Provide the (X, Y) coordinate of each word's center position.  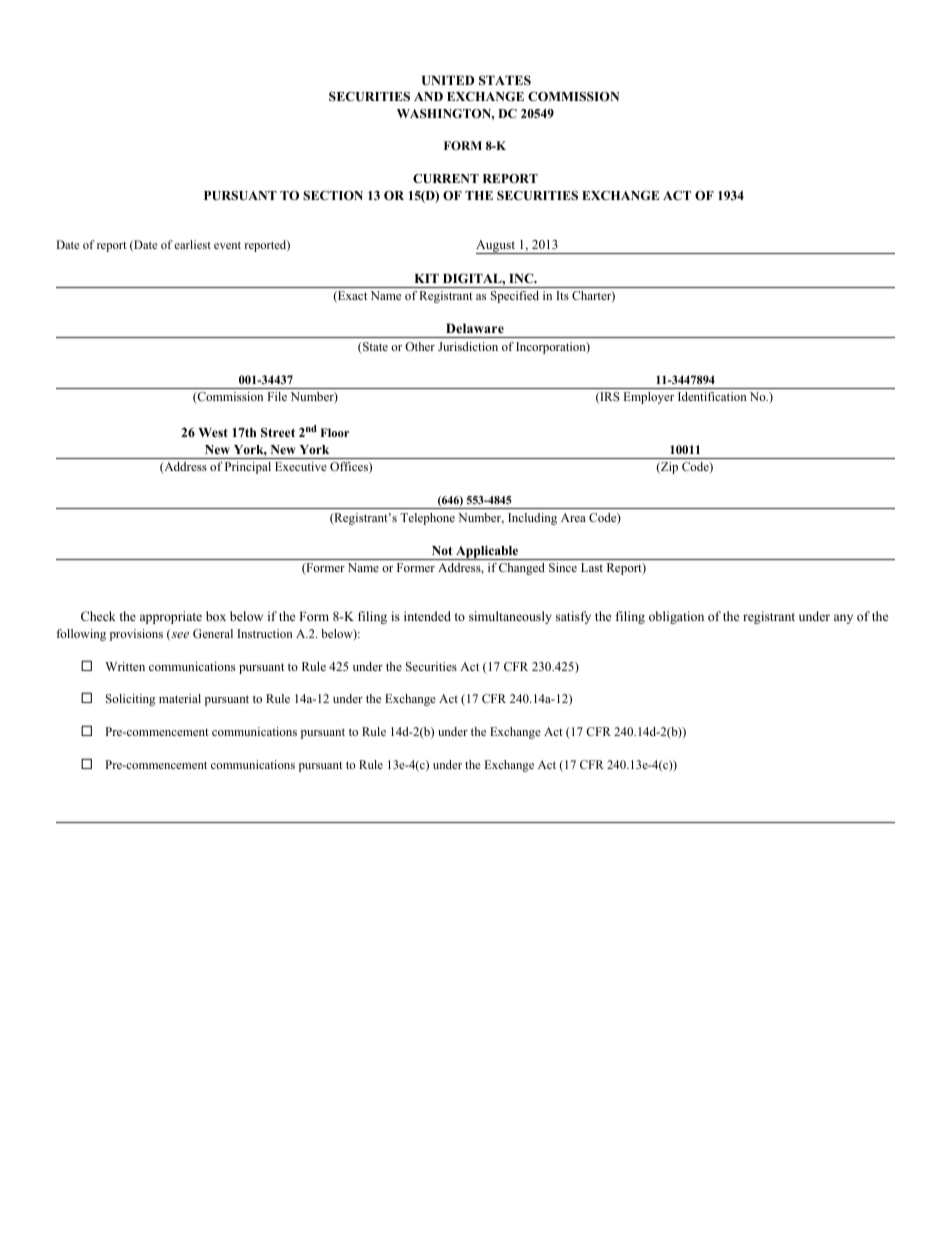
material (180, 698)
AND (428, 96)
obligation (676, 617)
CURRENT (446, 178)
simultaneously (510, 617)
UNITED (448, 80)
